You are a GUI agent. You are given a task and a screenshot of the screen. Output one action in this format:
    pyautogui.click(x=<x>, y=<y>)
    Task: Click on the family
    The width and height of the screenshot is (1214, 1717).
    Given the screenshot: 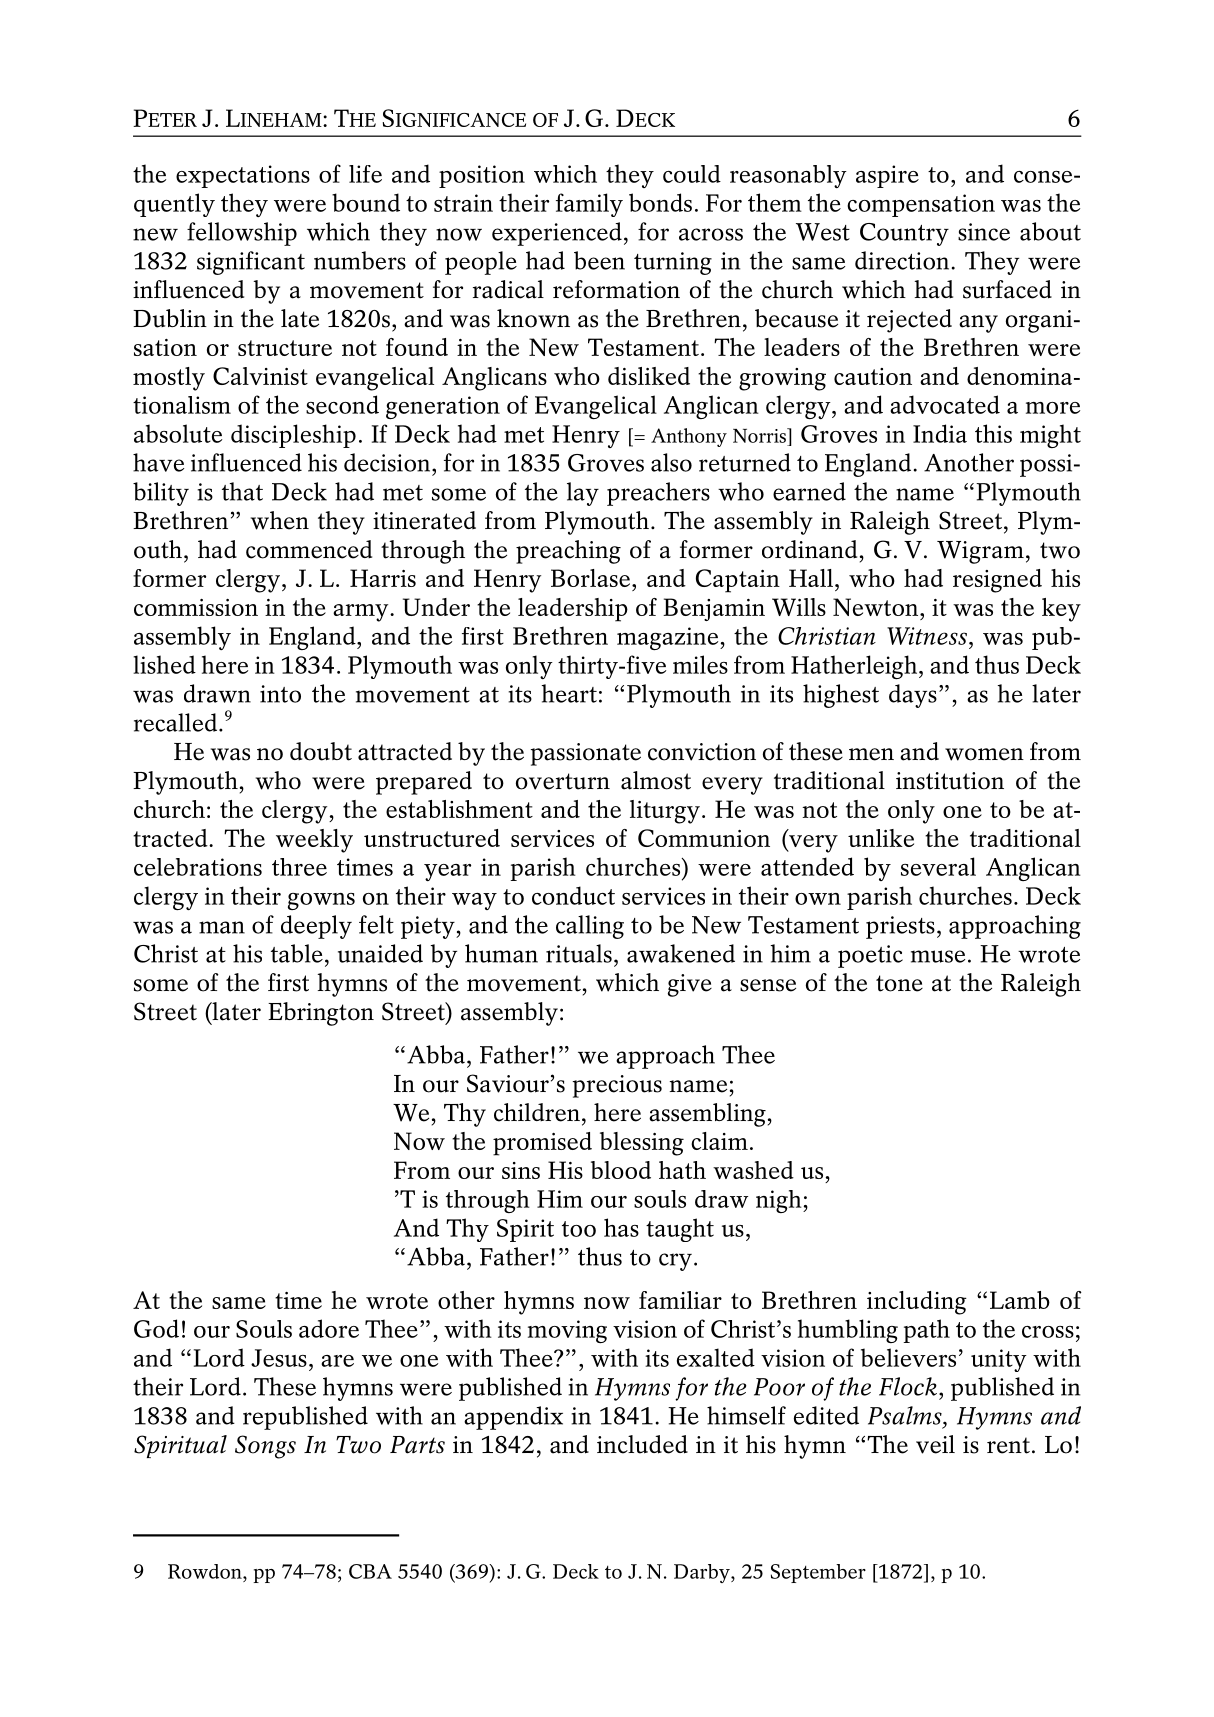 What is the action you would take?
    pyautogui.click(x=589, y=205)
